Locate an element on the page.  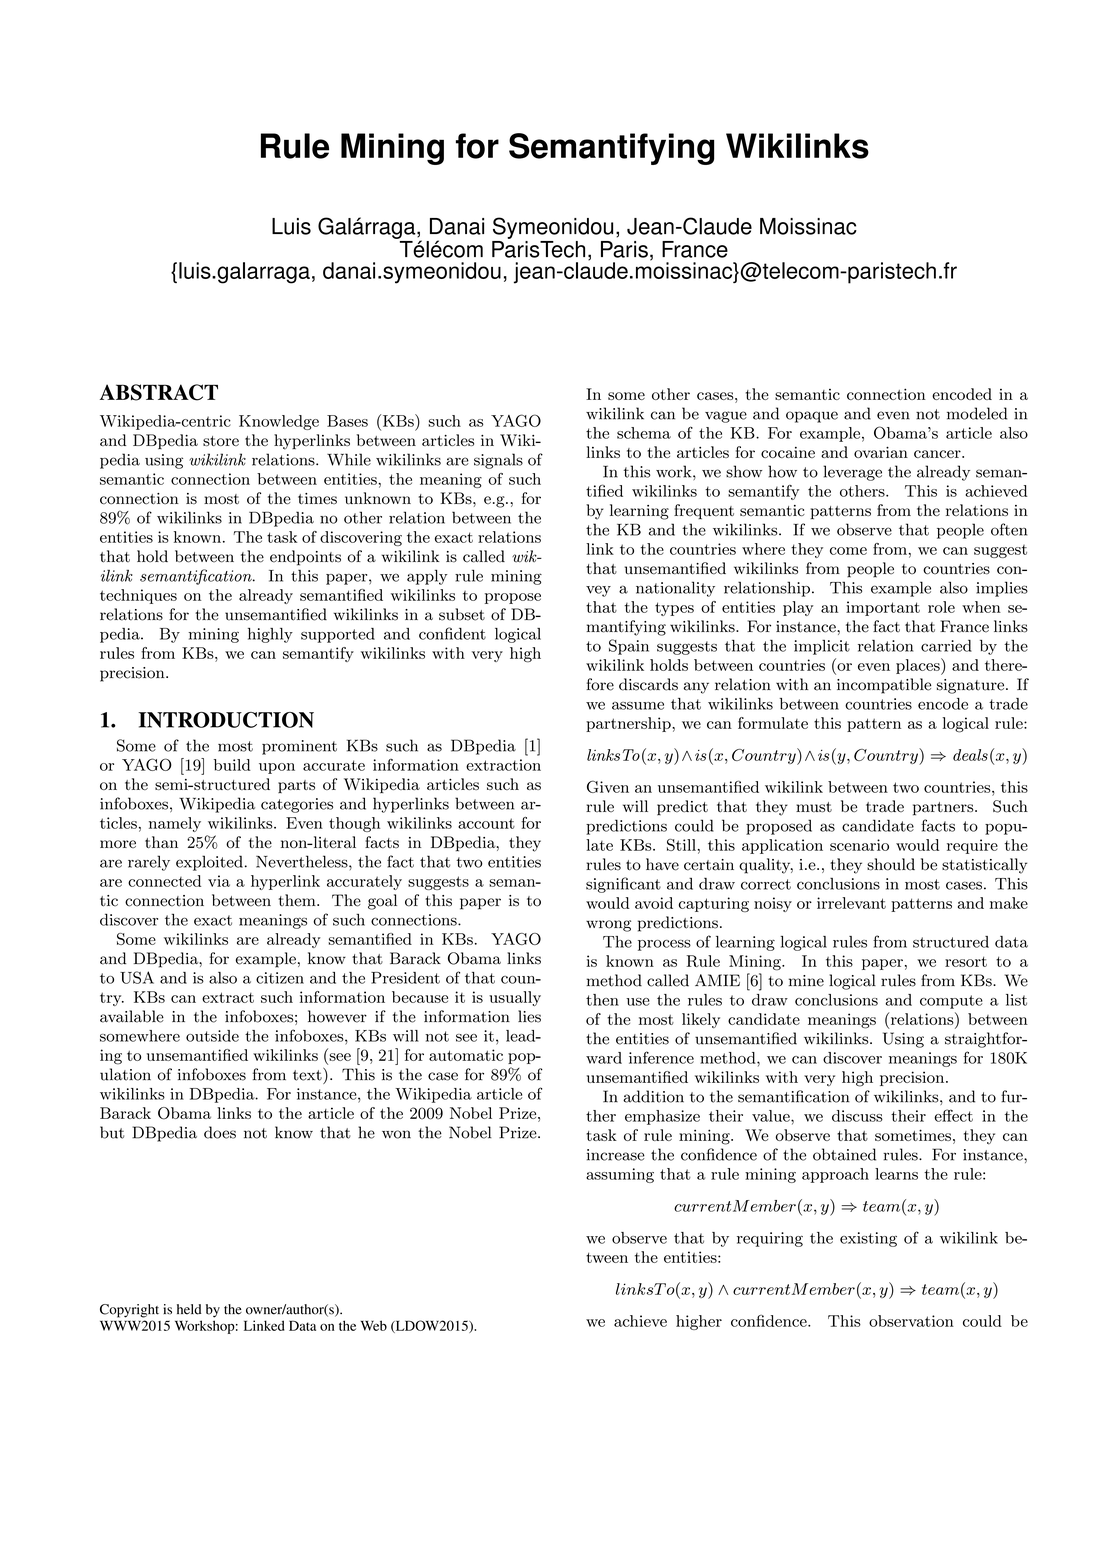
addition is located at coordinates (653, 1096).
